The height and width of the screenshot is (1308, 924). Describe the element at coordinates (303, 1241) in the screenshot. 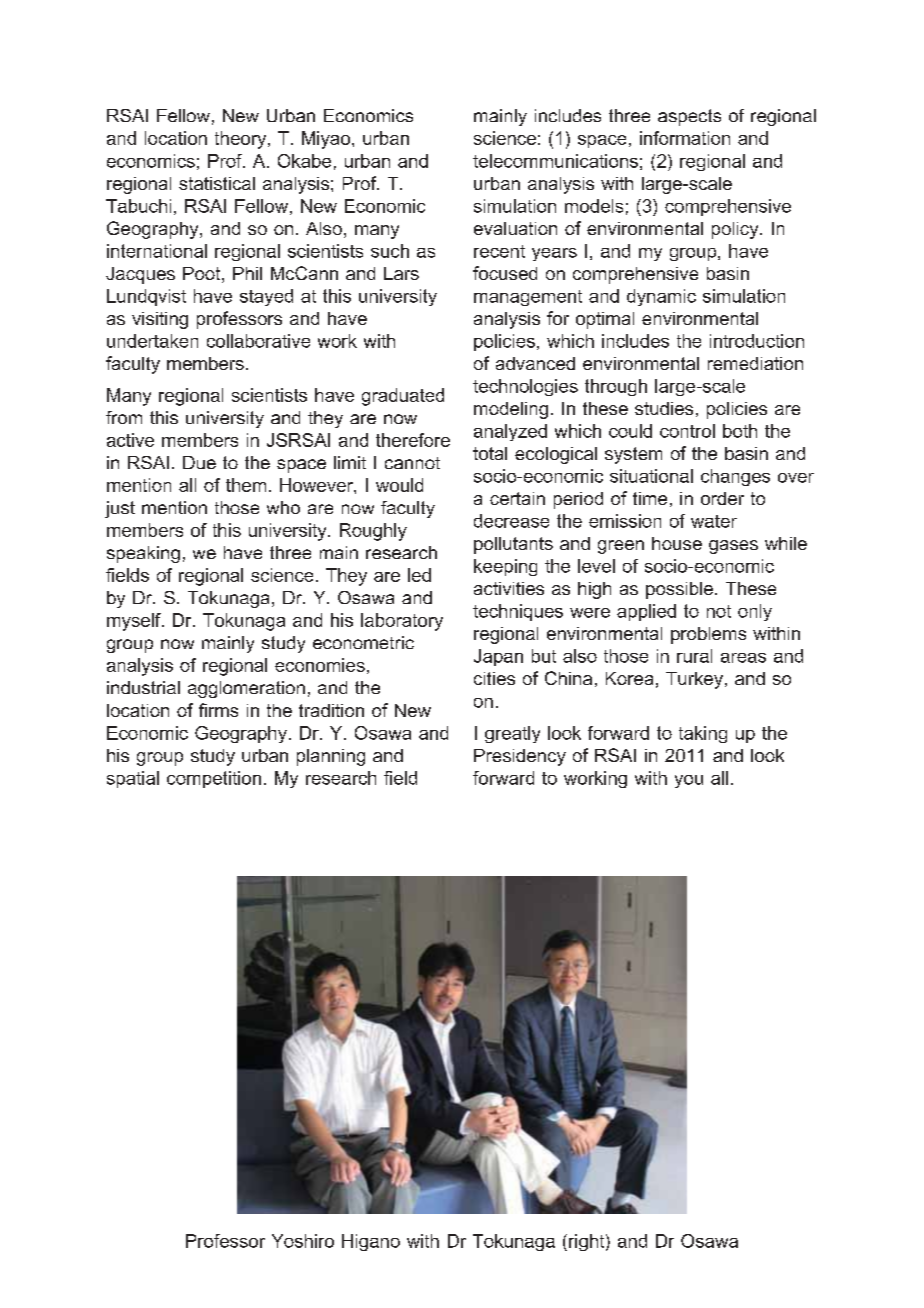

I see `Yoshiro` at that location.
